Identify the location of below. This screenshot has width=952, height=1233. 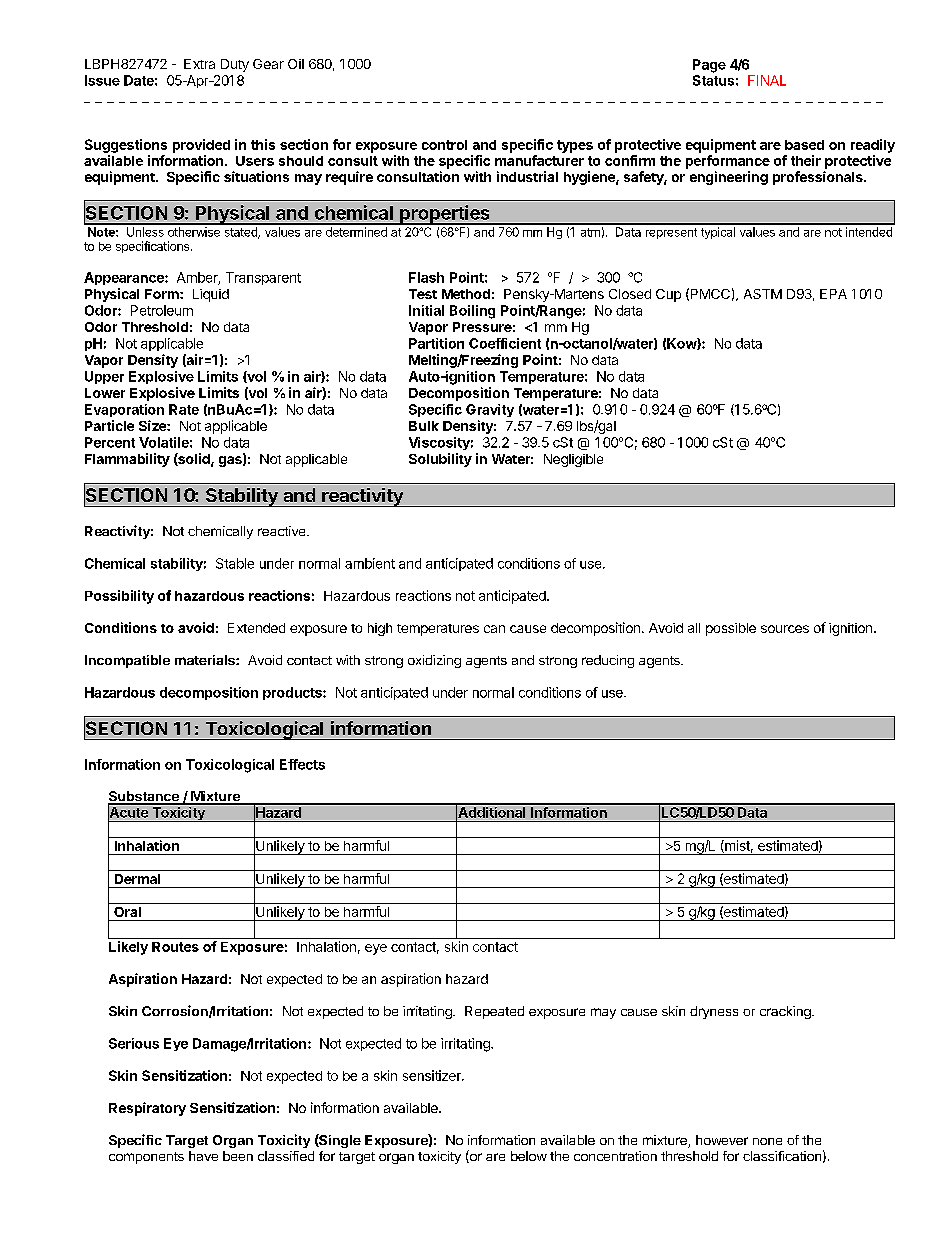
(529, 1156).
